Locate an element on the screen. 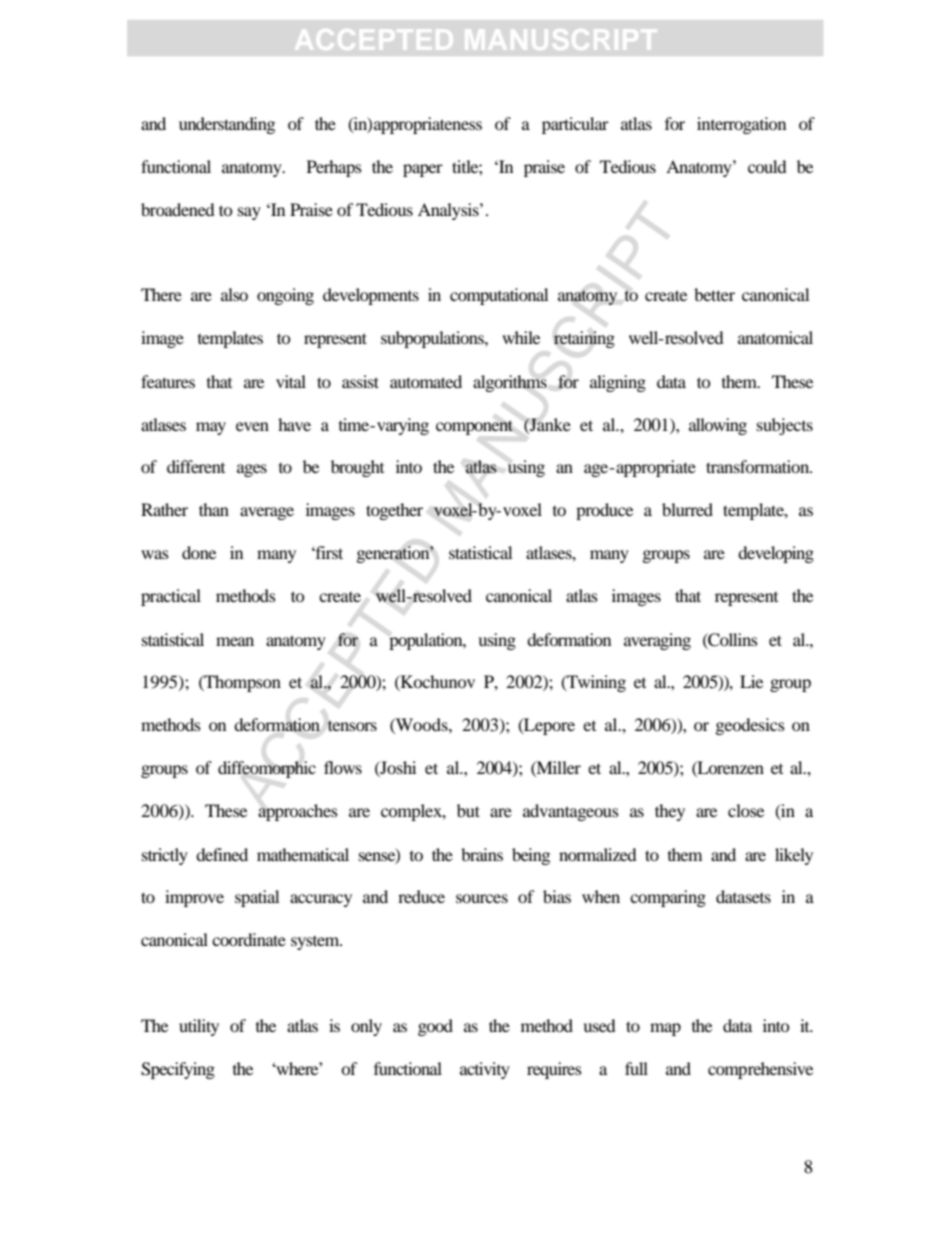 The width and height of the screenshot is (952, 1233). brains is located at coordinates (482, 854).
